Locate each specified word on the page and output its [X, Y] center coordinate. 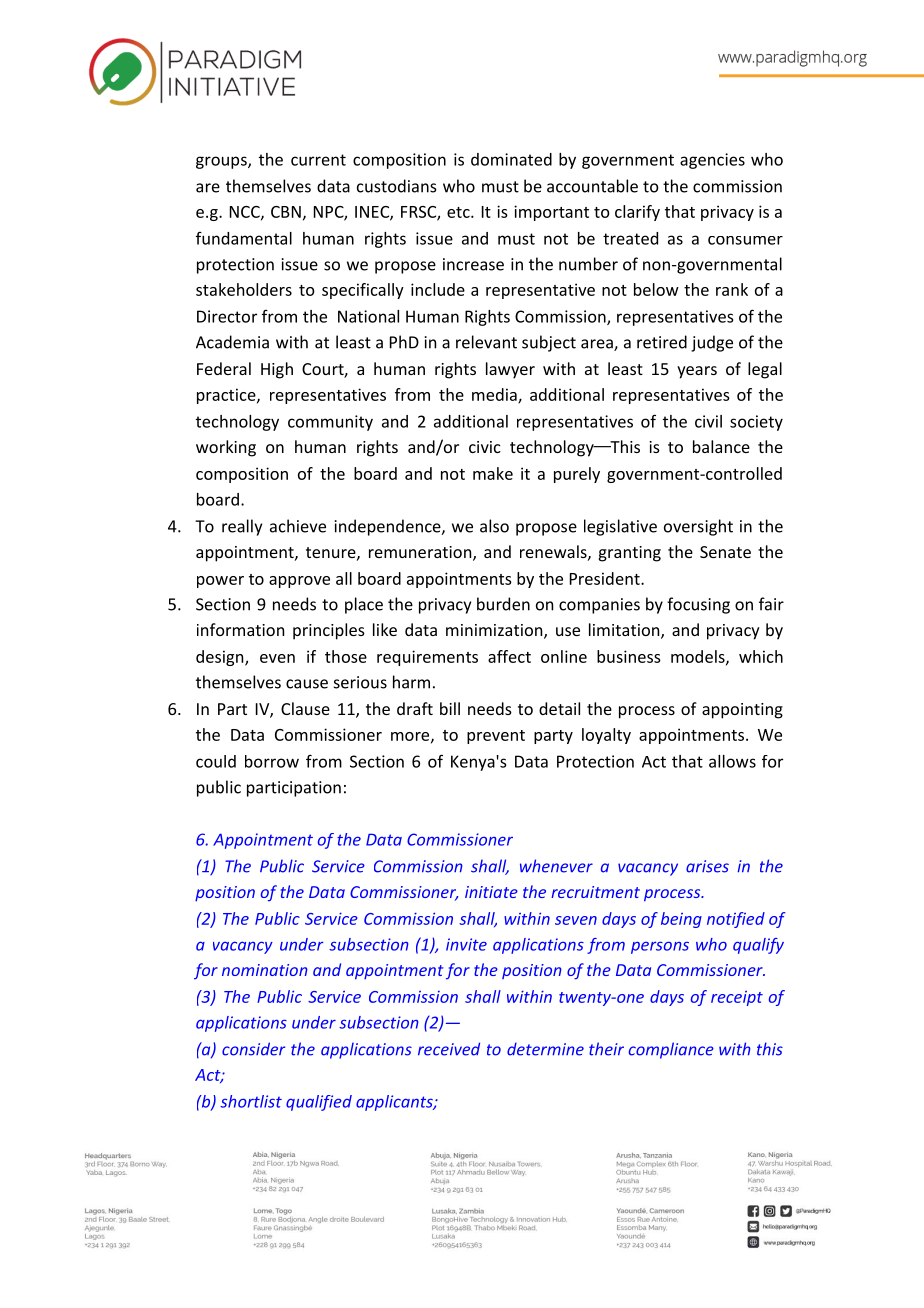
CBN [286, 212]
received [449, 1049]
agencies [712, 161]
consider [253, 1049]
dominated [511, 159]
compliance [671, 1050]
